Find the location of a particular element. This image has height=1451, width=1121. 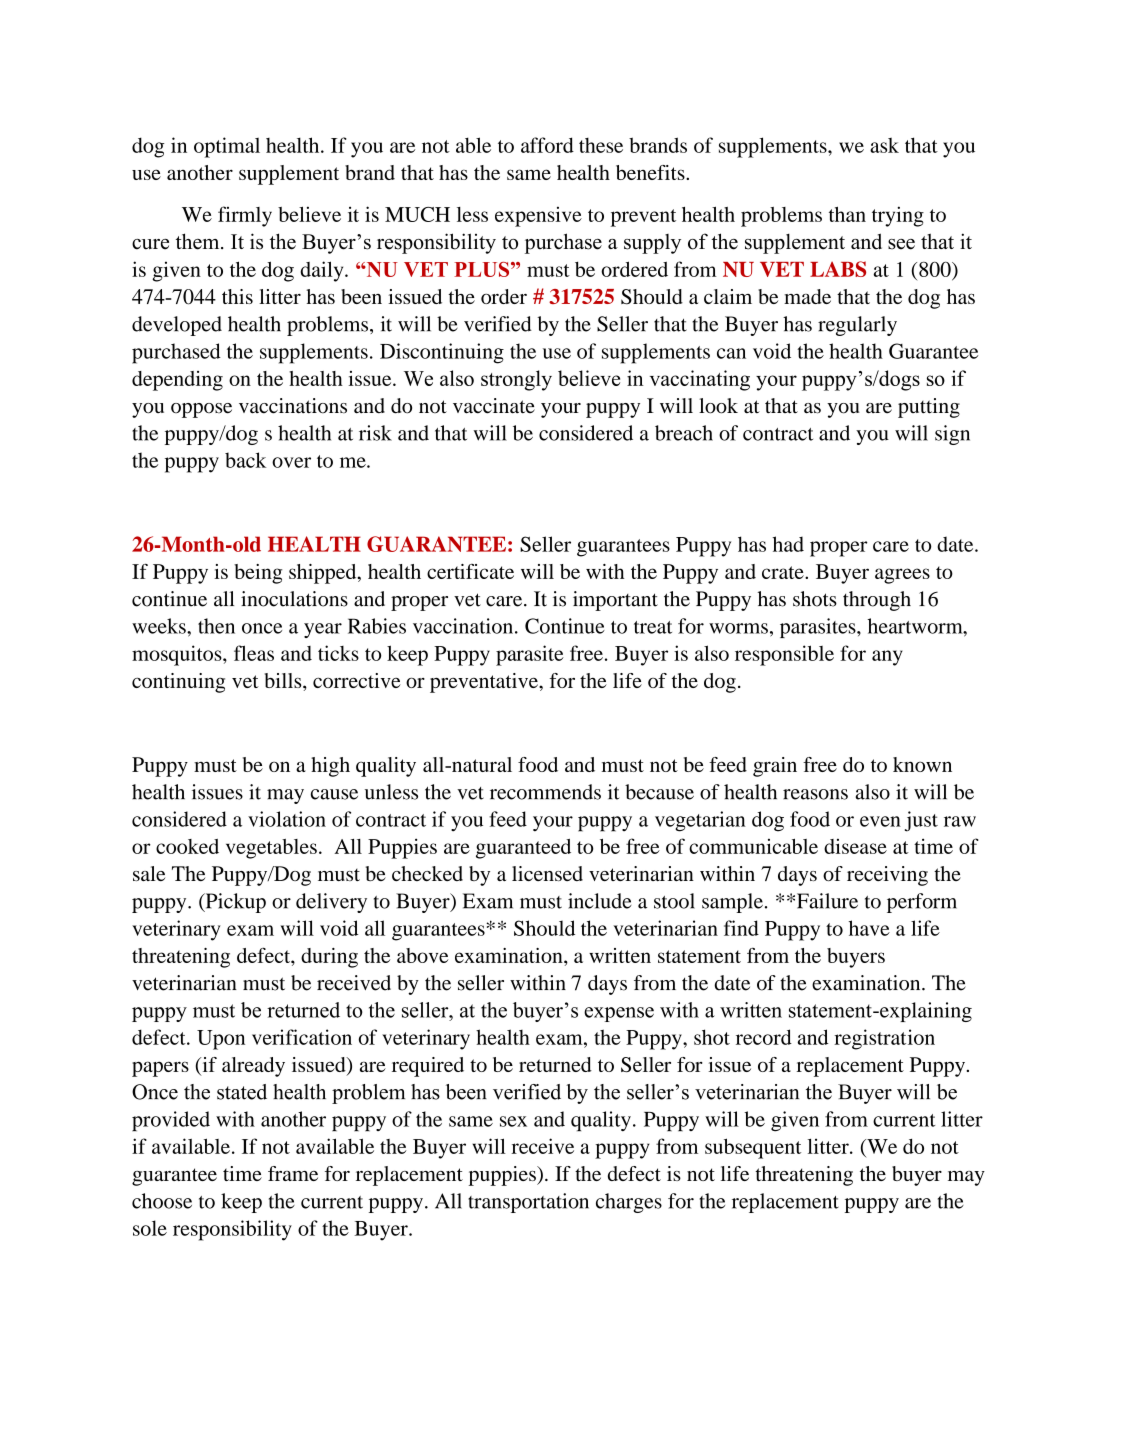

subsequent is located at coordinates (753, 1148).
